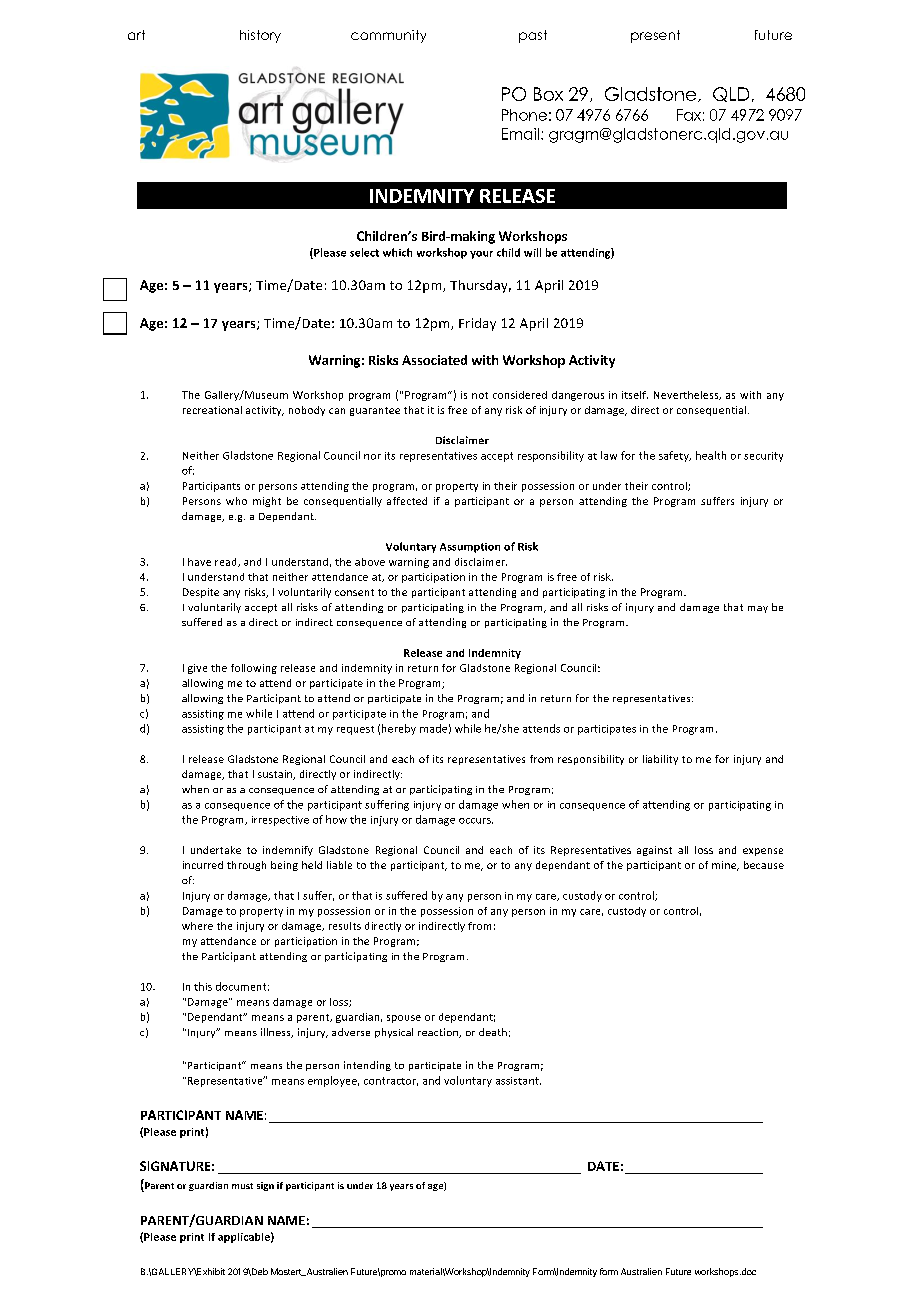 The image size is (924, 1308). I want to click on contractor, so click(391, 1081).
